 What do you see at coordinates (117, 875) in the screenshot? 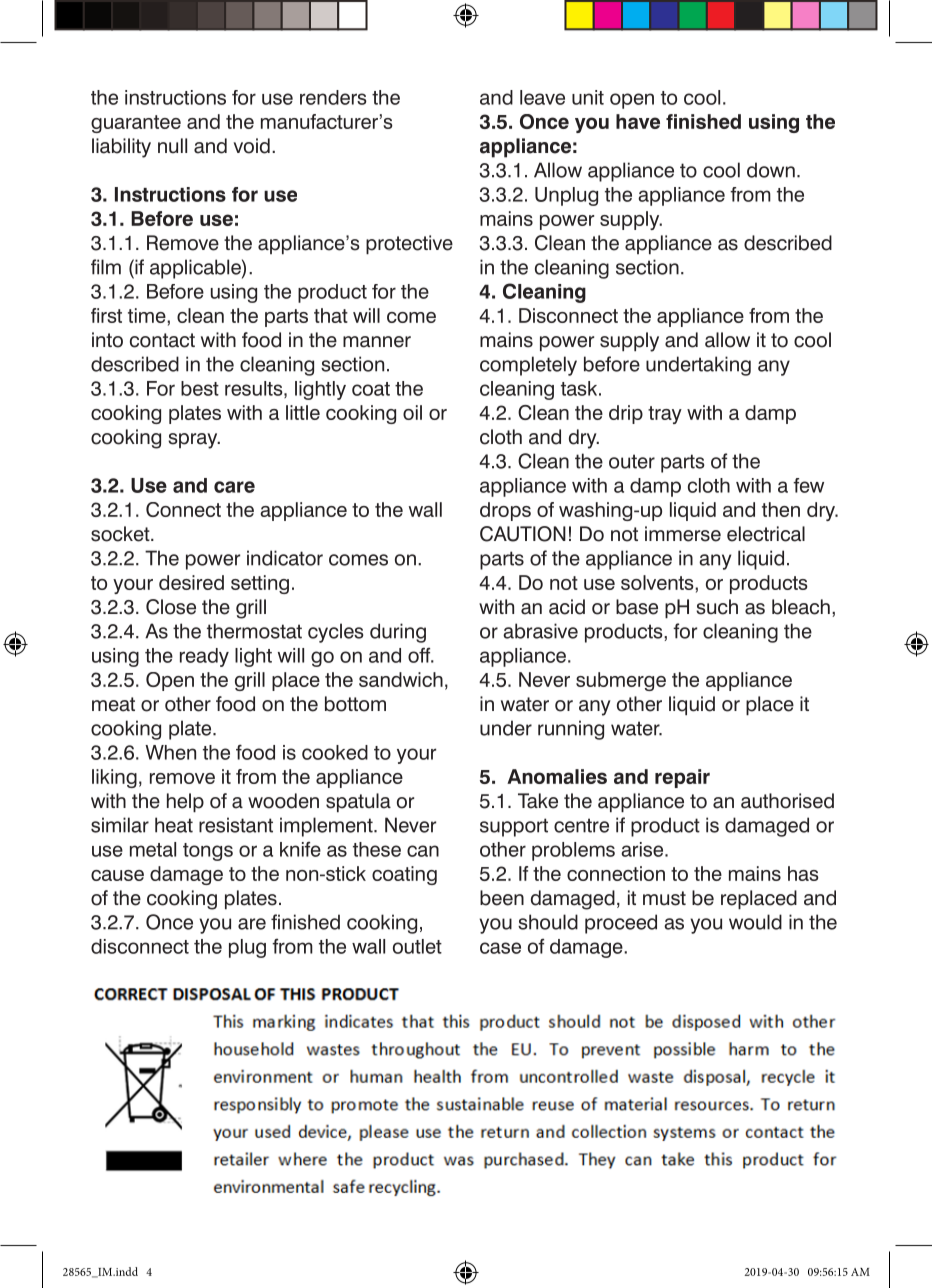
I see `cause` at bounding box center [117, 875].
